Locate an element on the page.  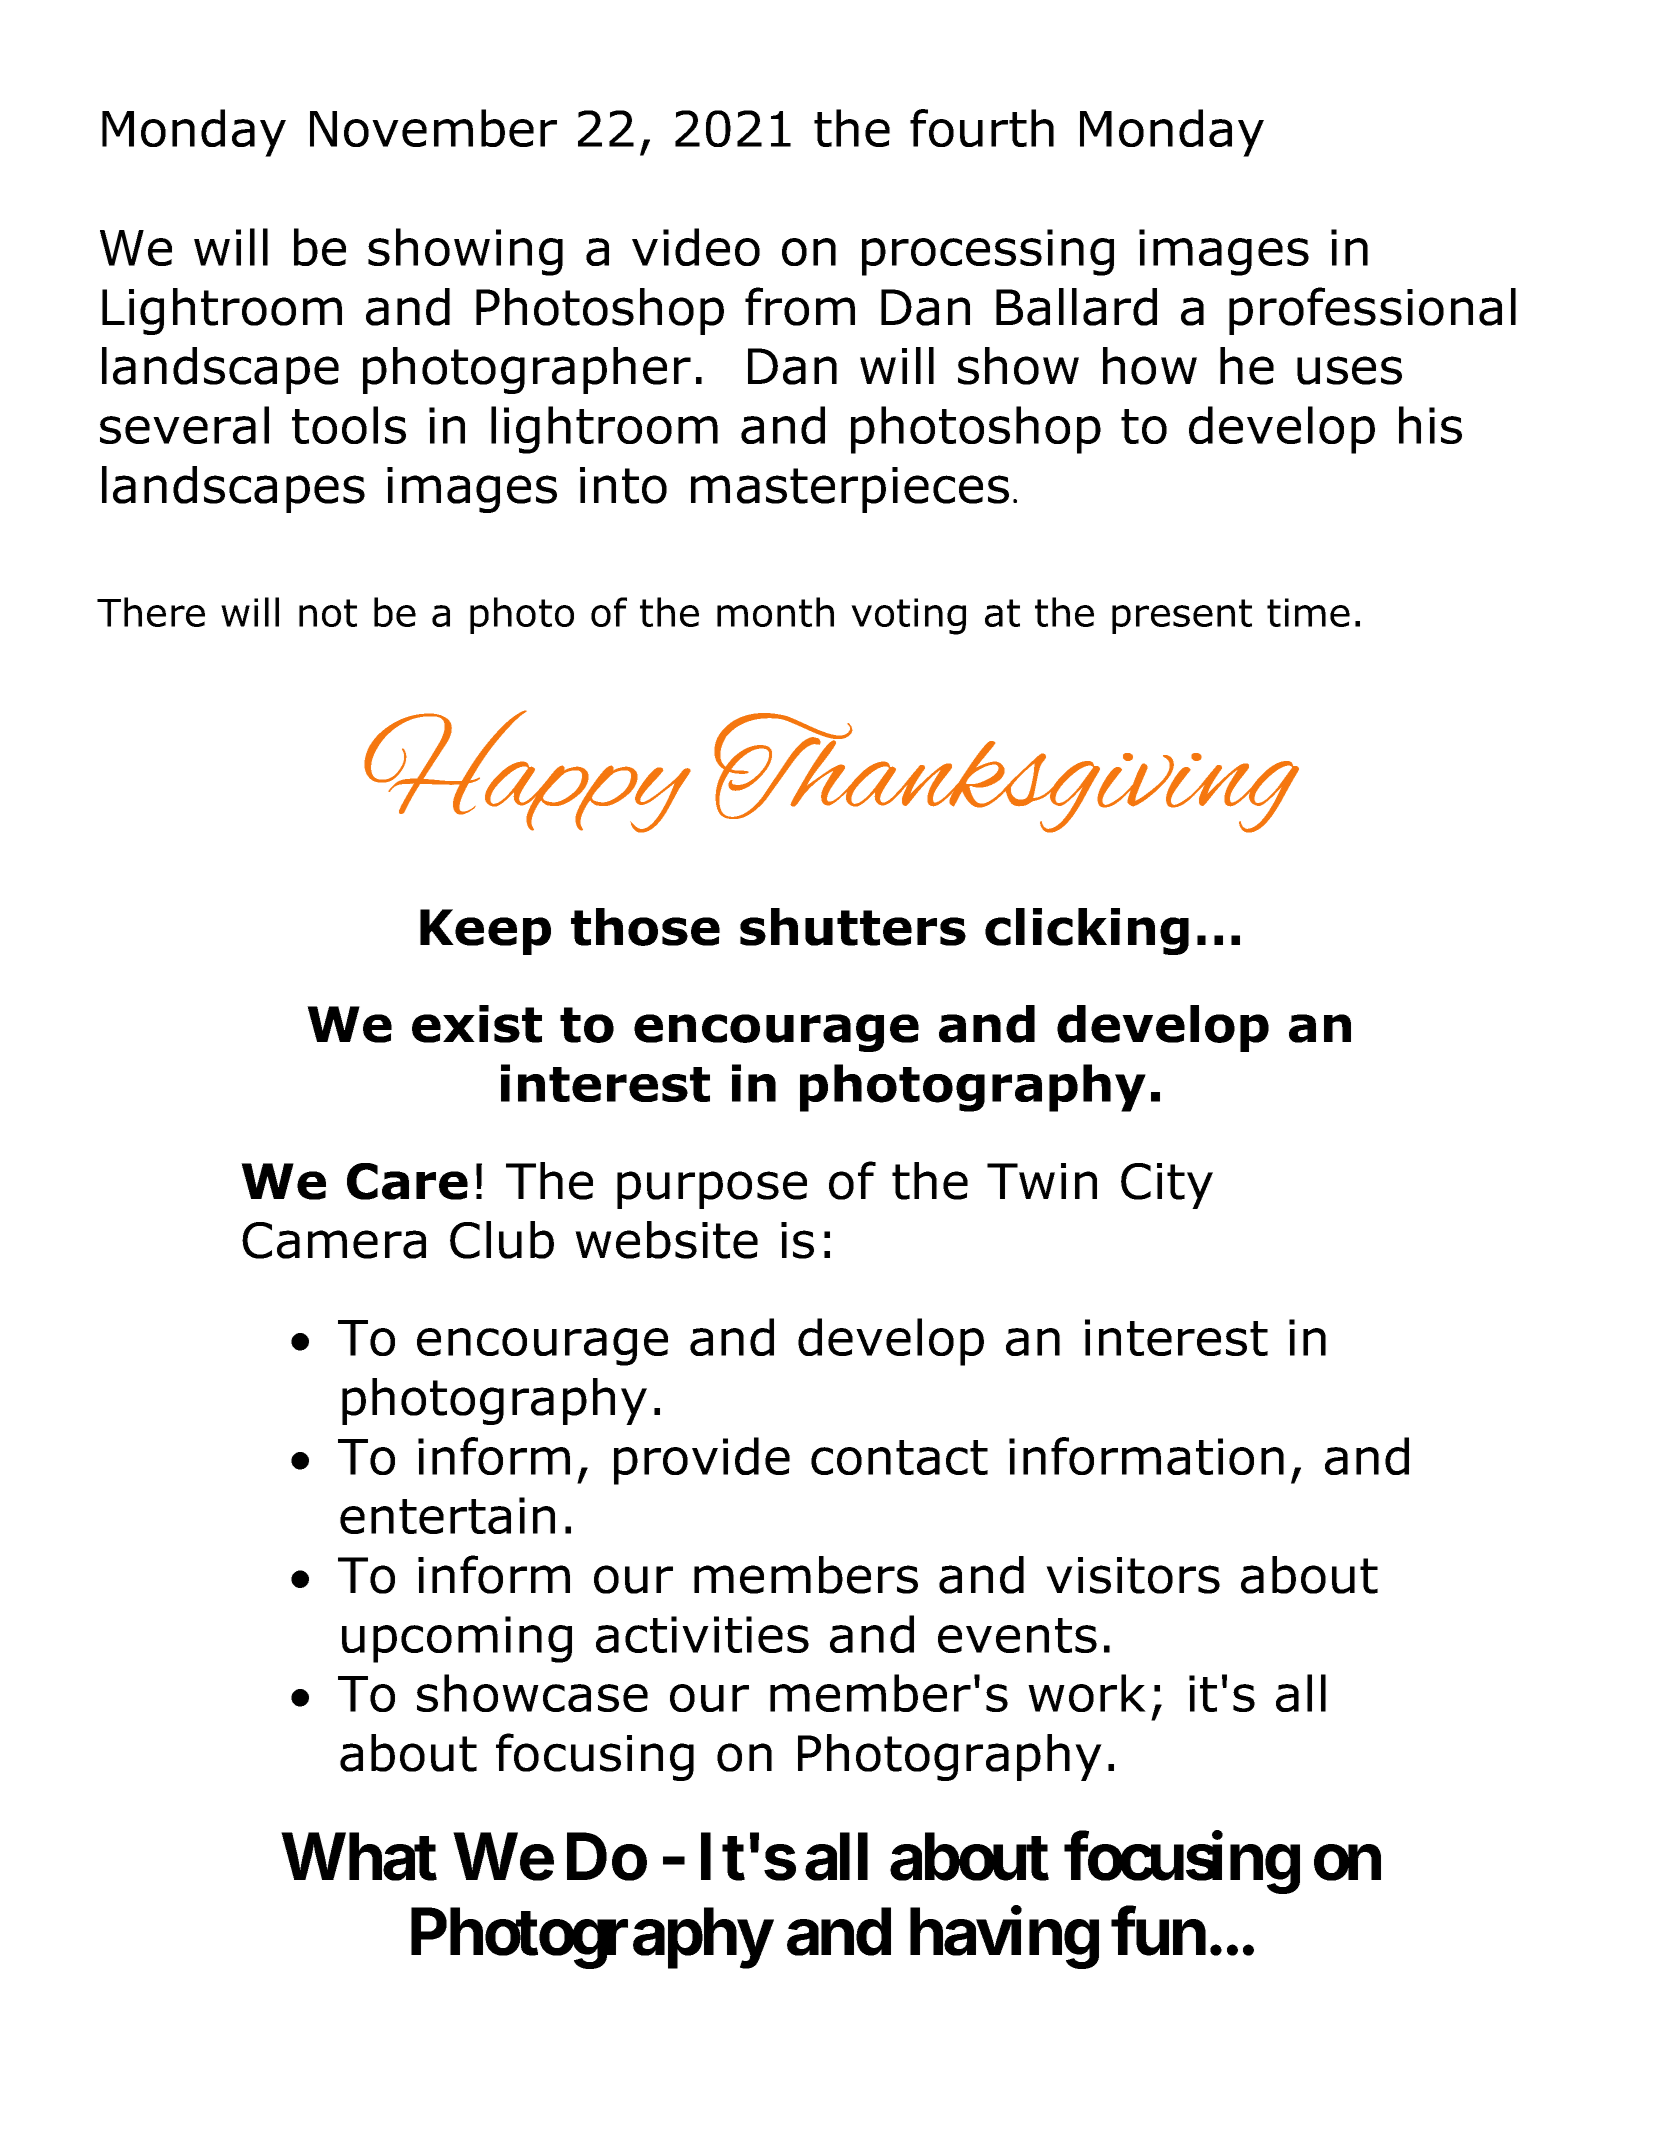
not is located at coordinates (328, 613).
